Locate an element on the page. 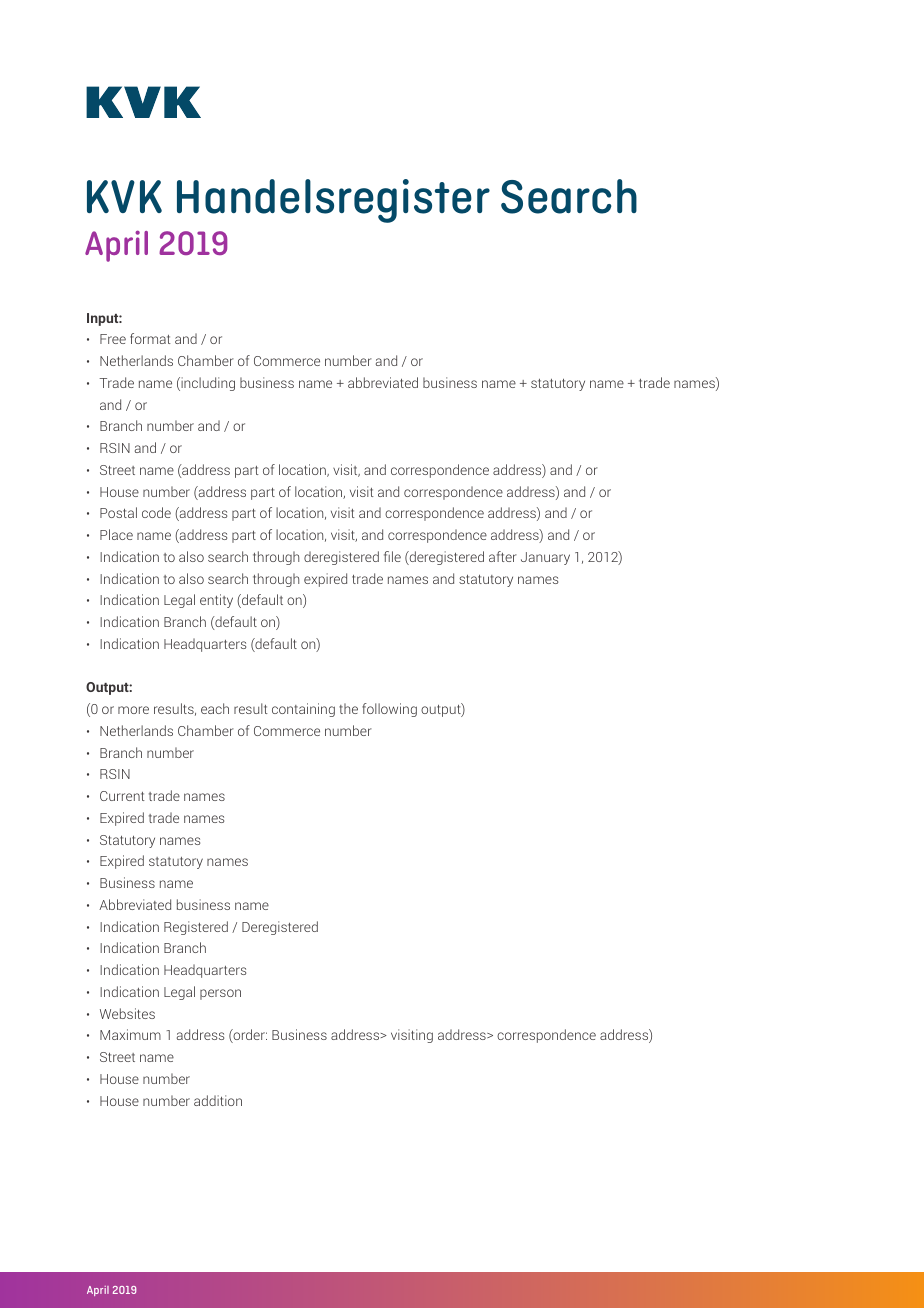 The image size is (924, 1308). after is located at coordinates (503, 556).
